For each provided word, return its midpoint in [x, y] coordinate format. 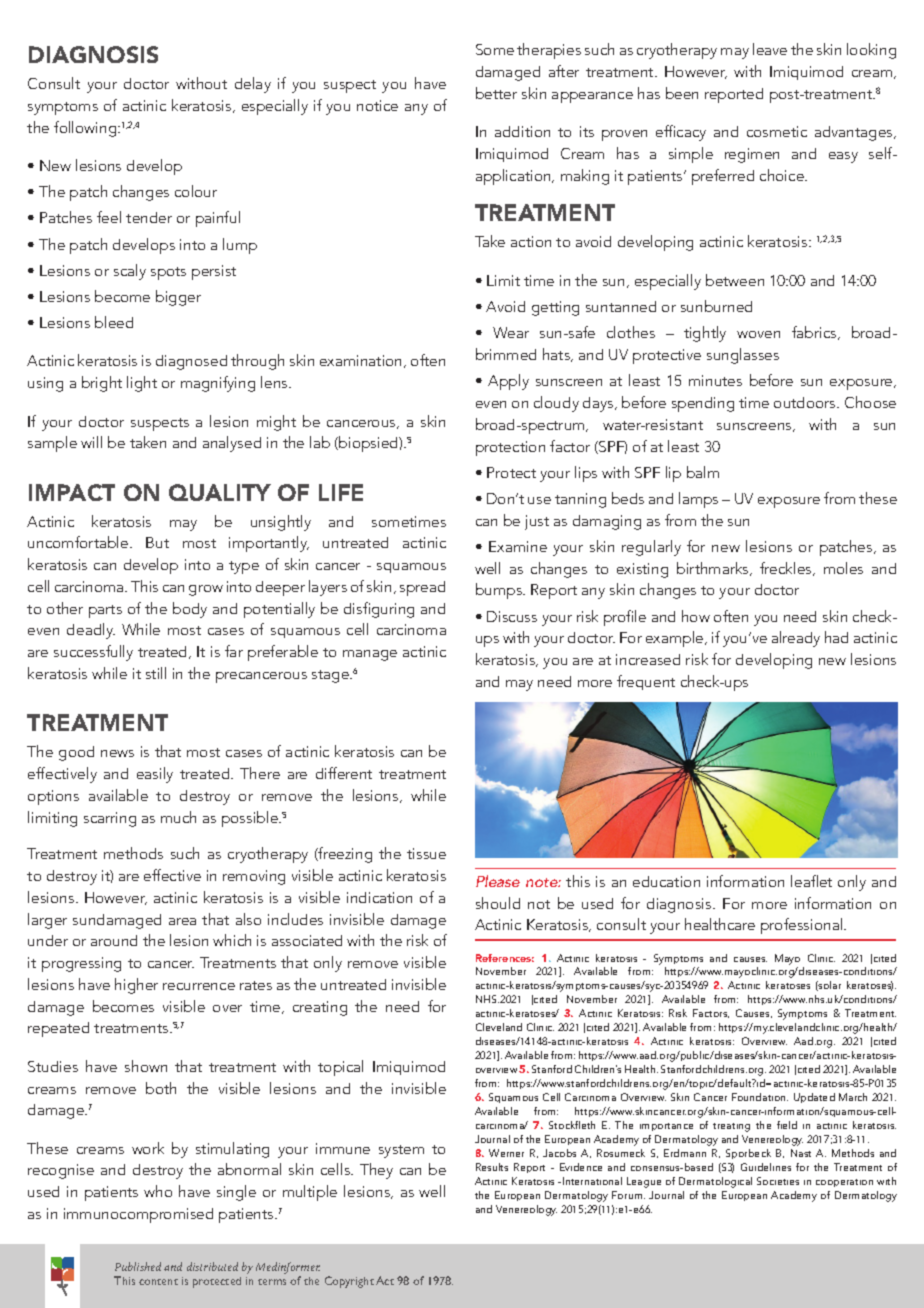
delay [253, 85]
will [91, 442]
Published [138, 1266]
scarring [110, 819]
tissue [426, 853]
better [496, 93]
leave [770, 49]
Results [492, 1167]
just [537, 522]
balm [703, 472]
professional [803, 926]
